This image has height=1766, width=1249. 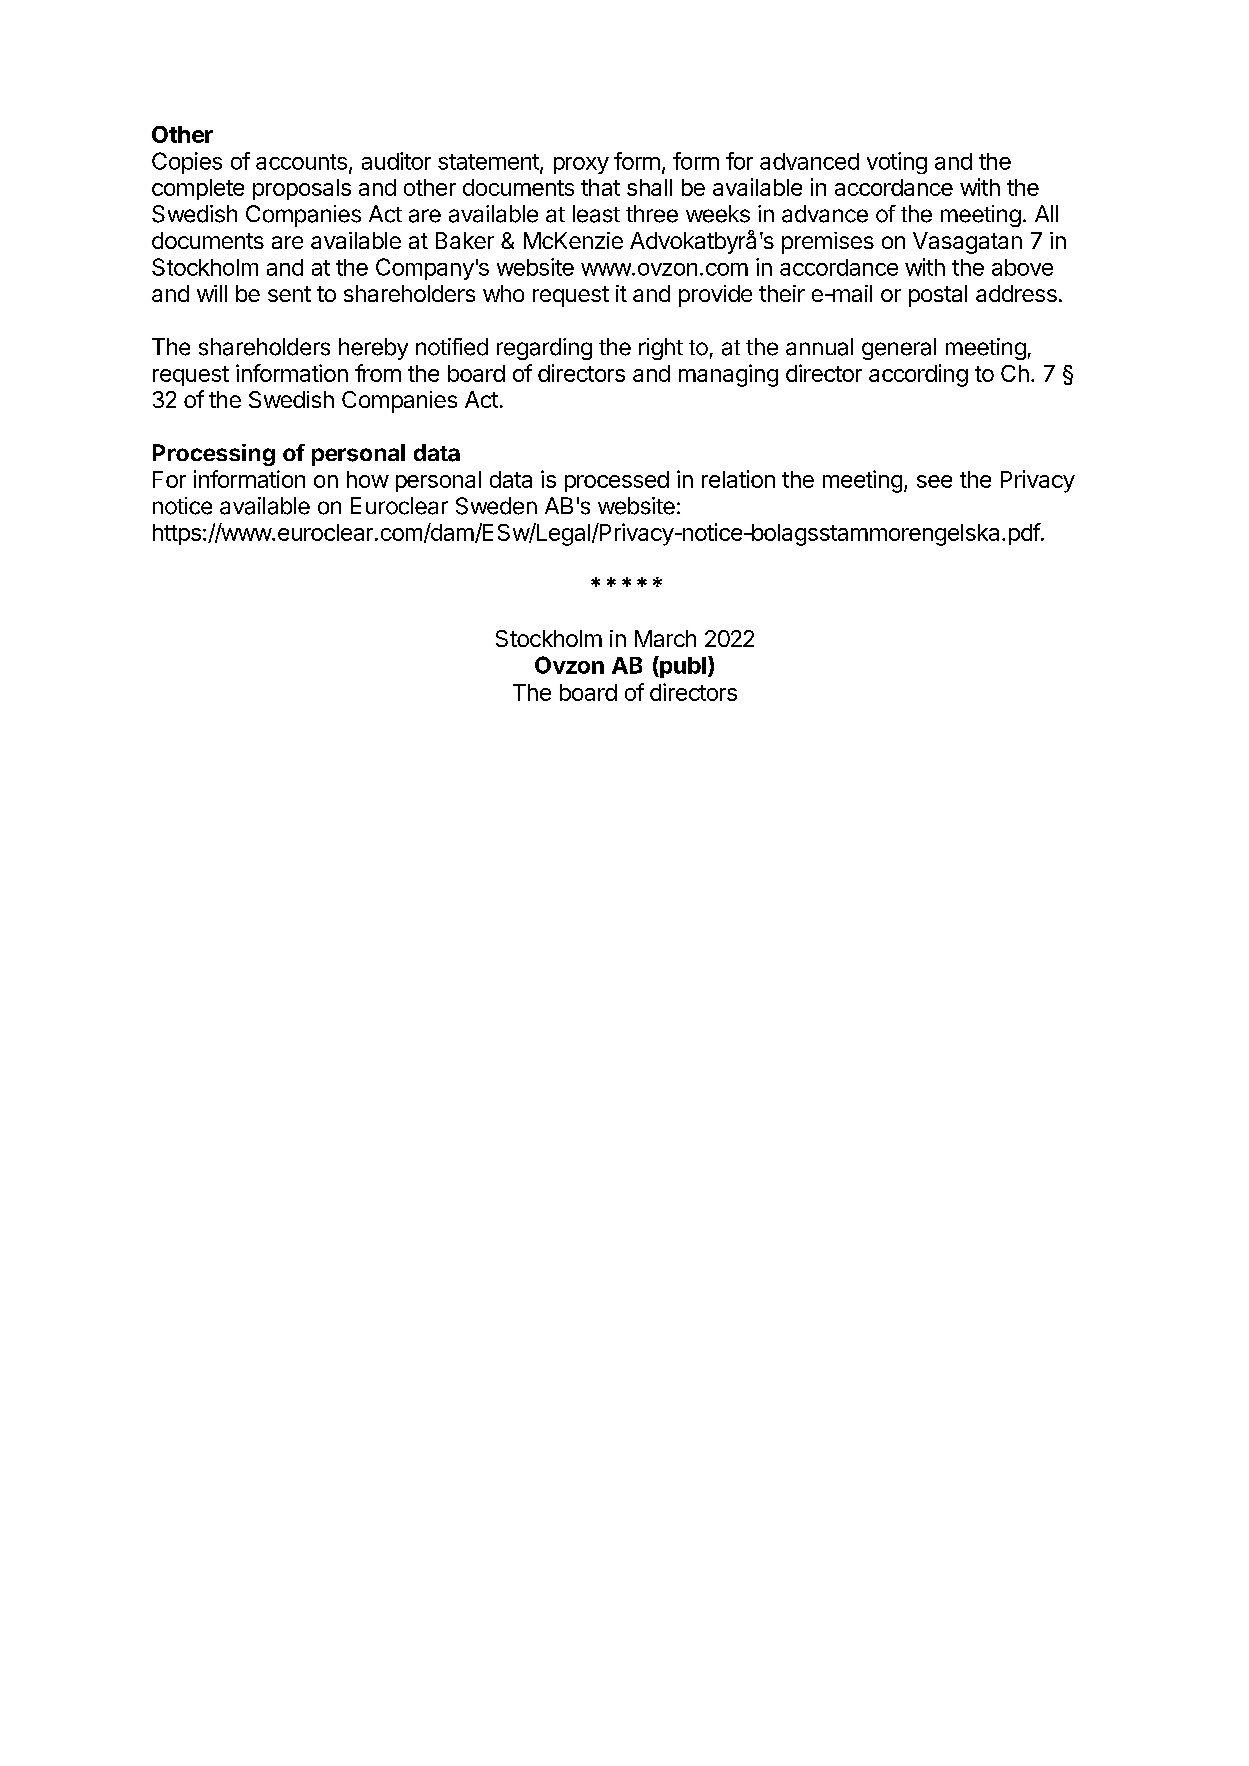 What do you see at coordinates (934, 481) in the image?
I see `see` at bounding box center [934, 481].
